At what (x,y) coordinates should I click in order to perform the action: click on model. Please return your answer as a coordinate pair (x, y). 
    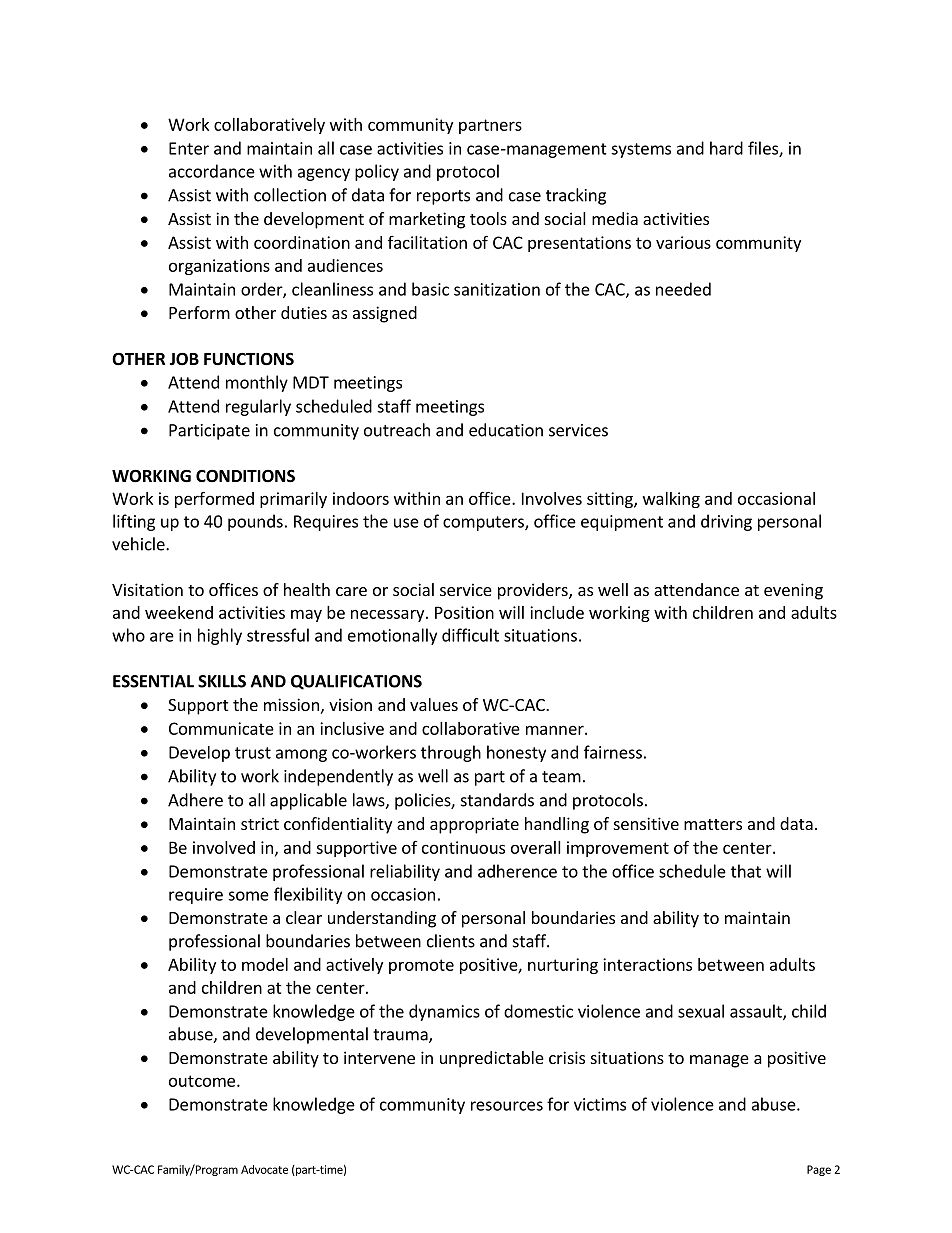
    Looking at the image, I should click on (265, 964).
